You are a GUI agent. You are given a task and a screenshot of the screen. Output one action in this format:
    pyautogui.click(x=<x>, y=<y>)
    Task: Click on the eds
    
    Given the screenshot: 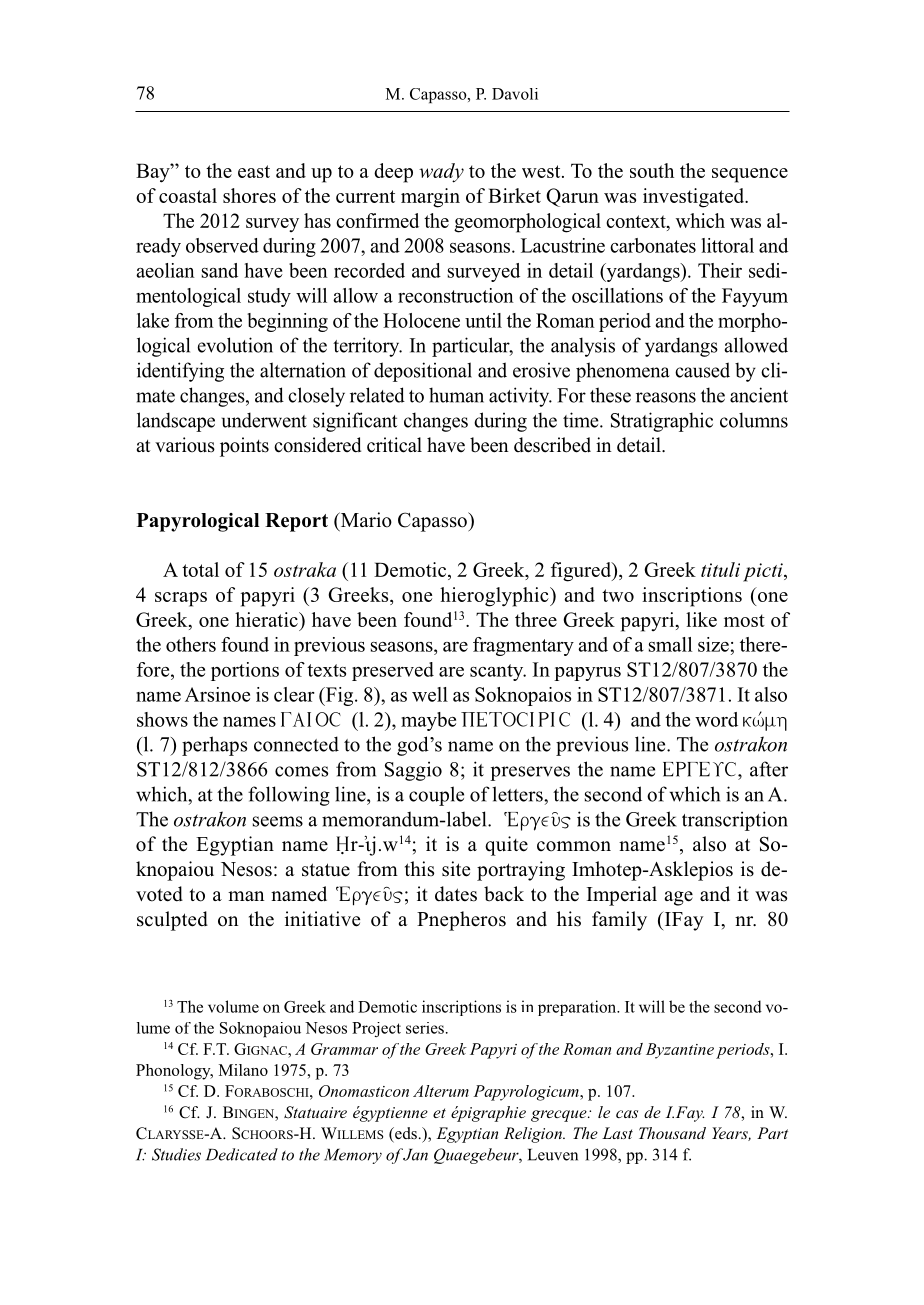 What is the action you would take?
    pyautogui.click(x=405, y=1134)
